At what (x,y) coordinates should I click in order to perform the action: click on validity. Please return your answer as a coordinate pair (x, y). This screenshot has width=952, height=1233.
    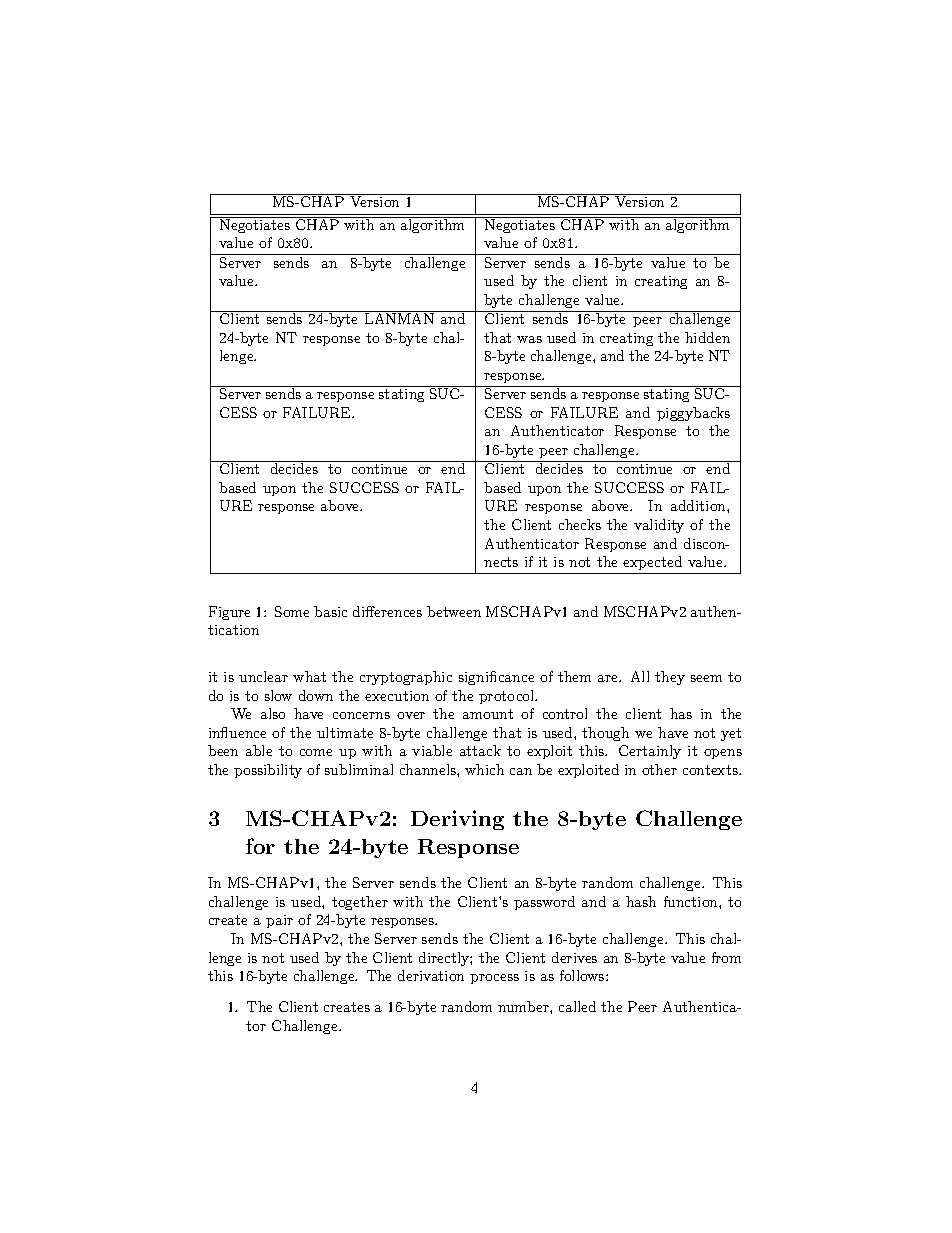
    Looking at the image, I should click on (659, 526).
